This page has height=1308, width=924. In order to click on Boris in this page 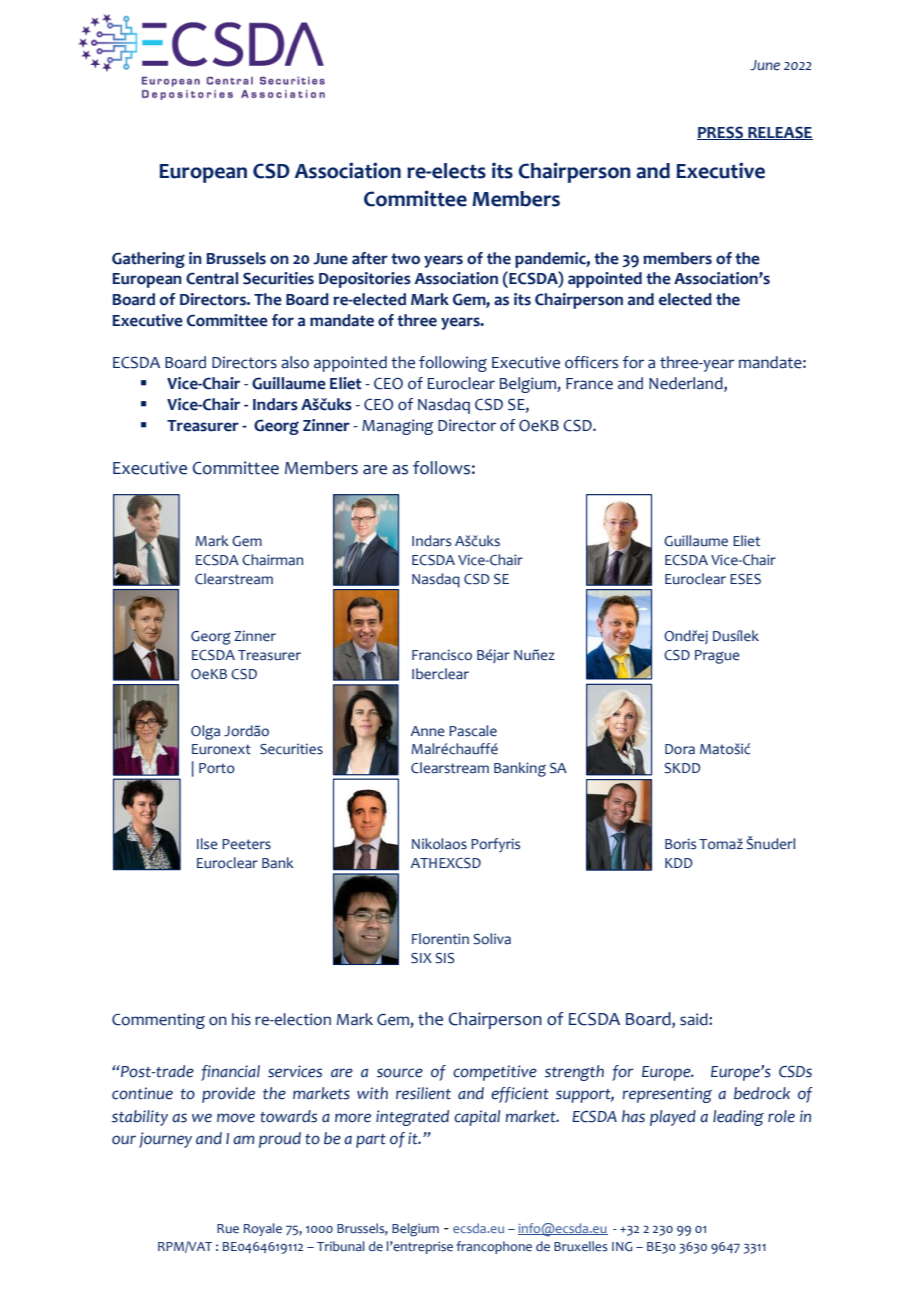, I will do `click(680, 844)`.
